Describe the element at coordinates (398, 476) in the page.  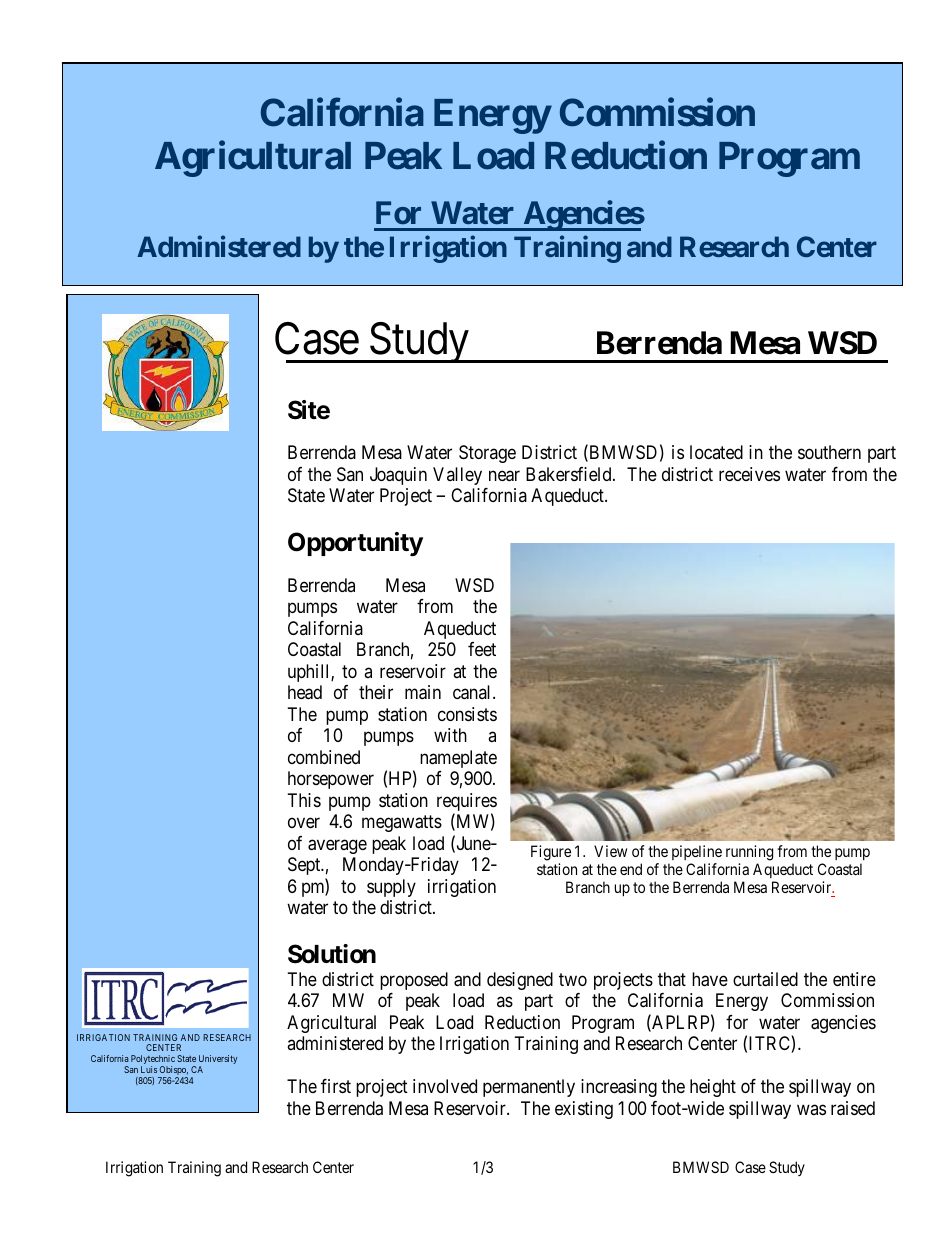
I see `Joaquin` at that location.
